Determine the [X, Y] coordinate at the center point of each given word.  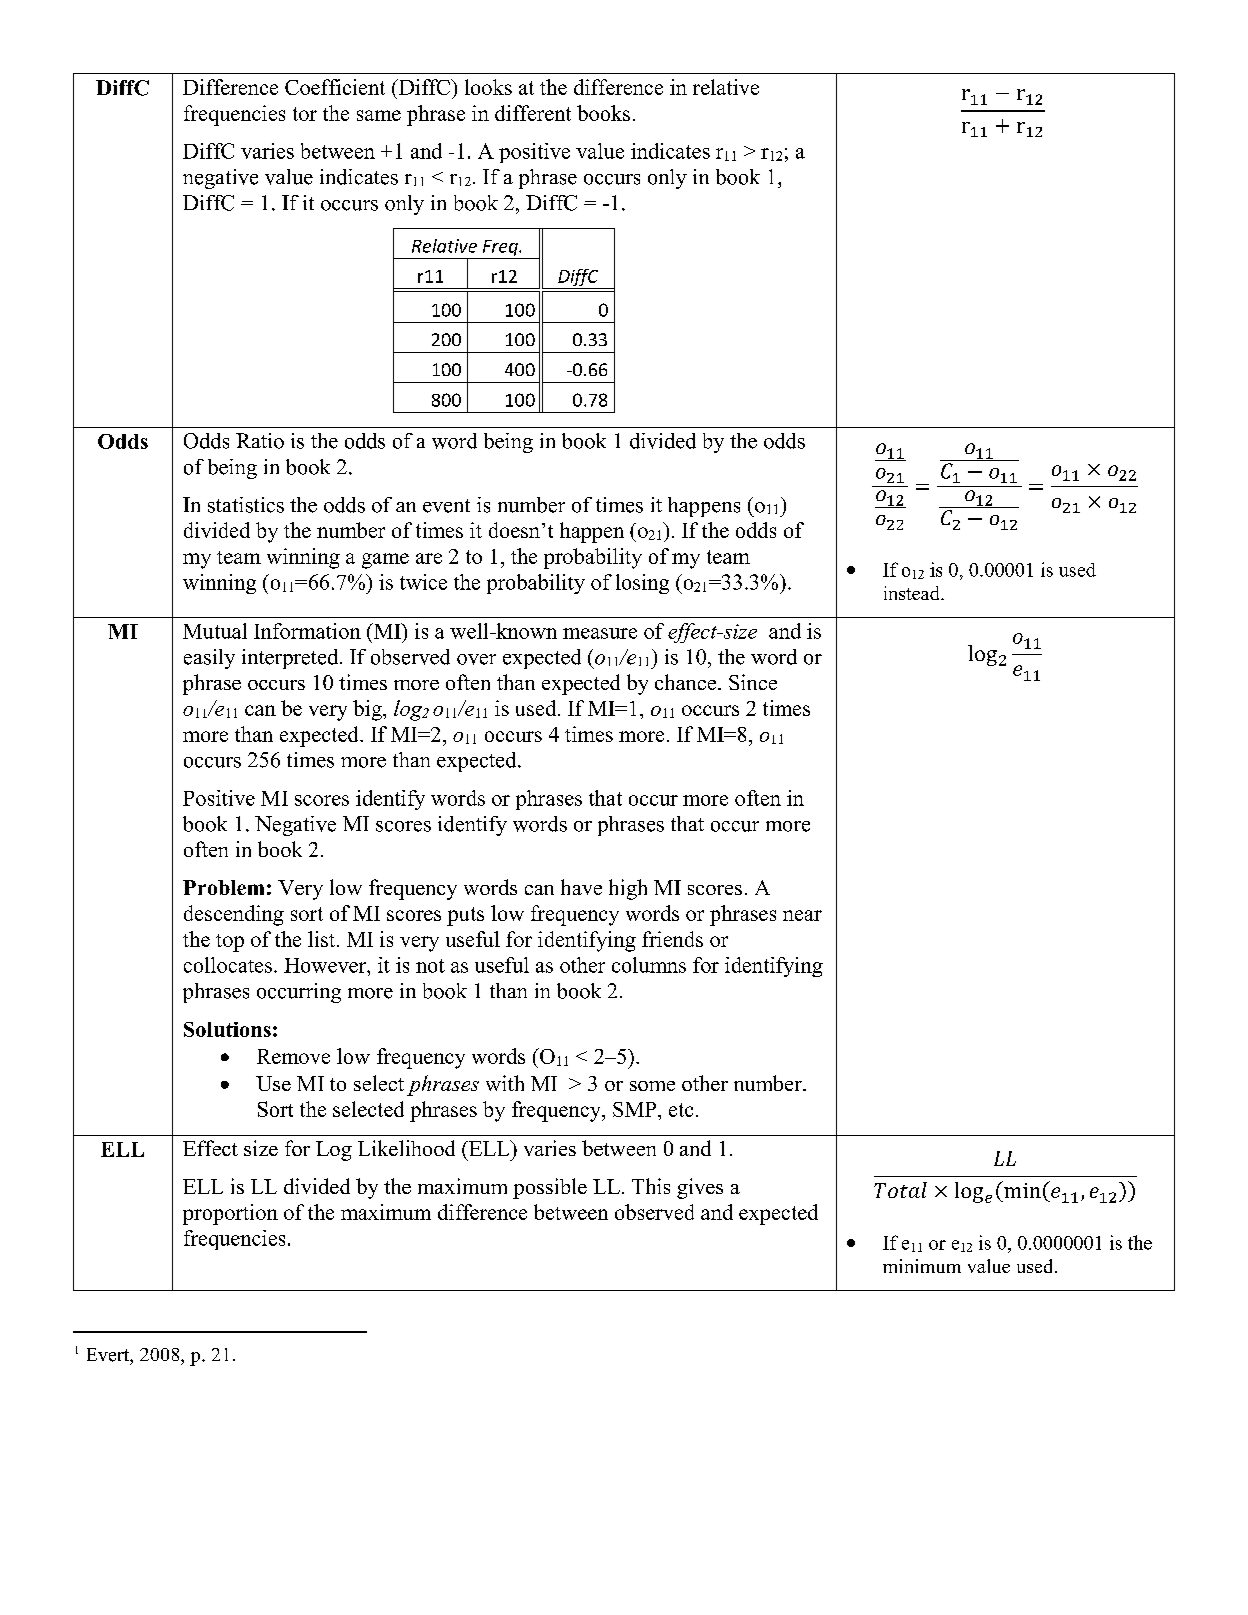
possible [550, 1188]
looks [488, 87]
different [533, 113]
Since [753, 682]
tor [305, 114]
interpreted [291, 659]
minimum [922, 1266]
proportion [230, 1214]
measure [600, 633]
